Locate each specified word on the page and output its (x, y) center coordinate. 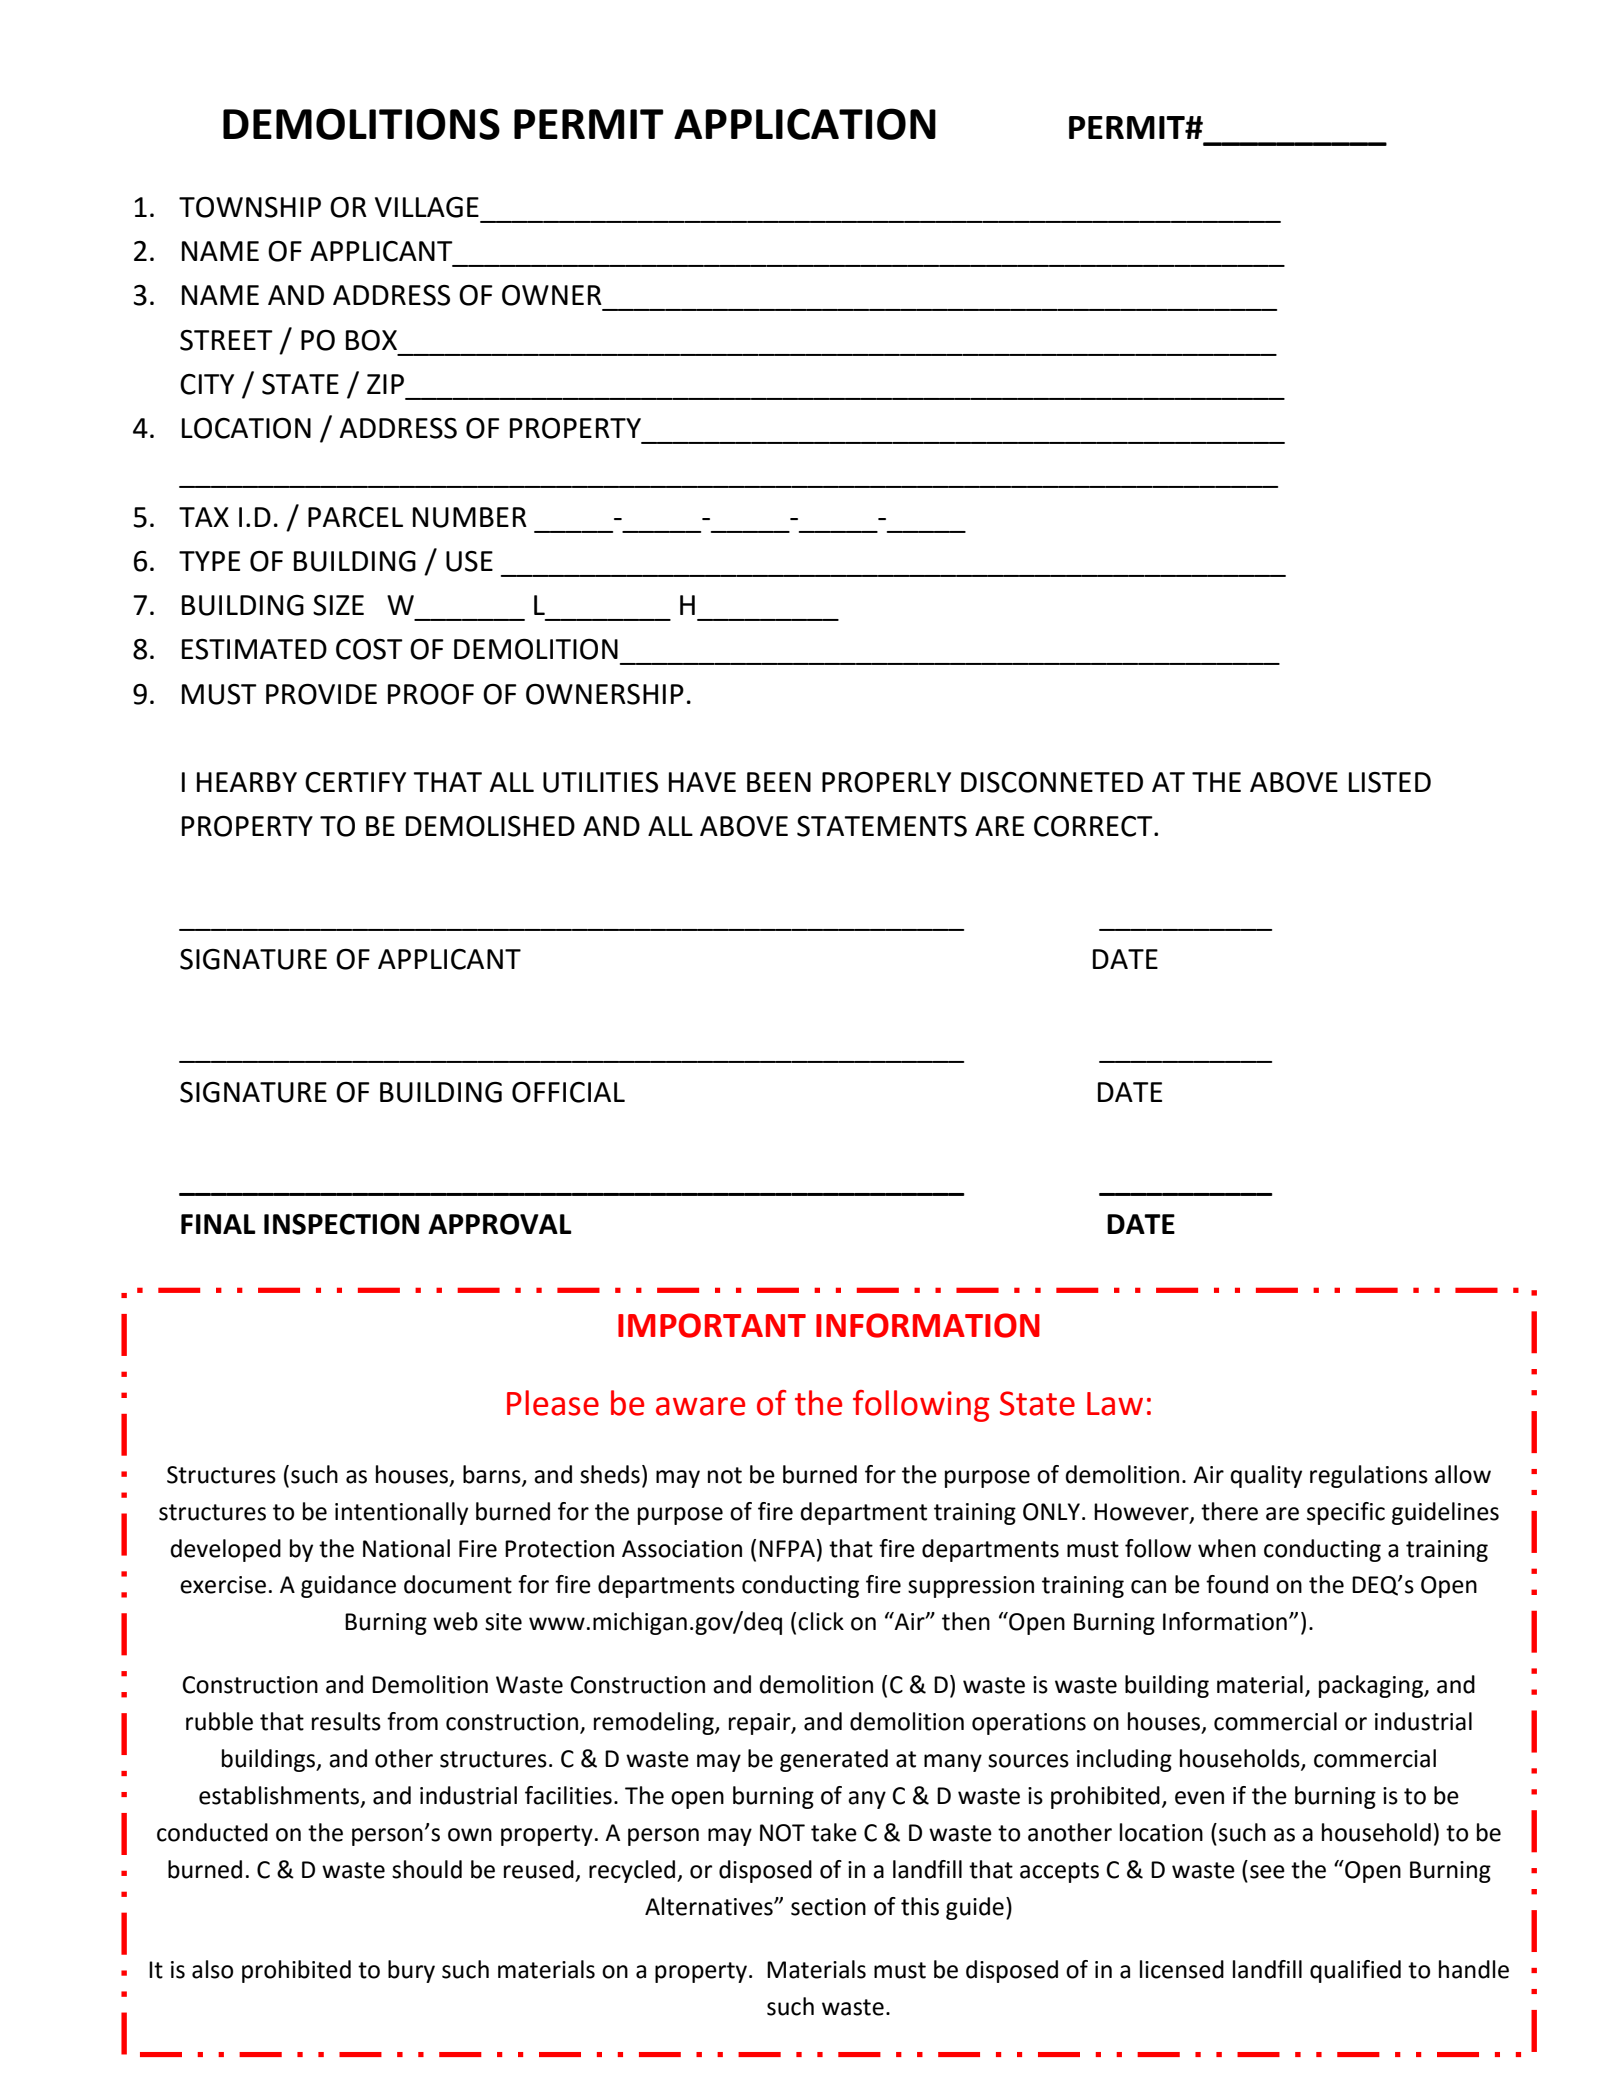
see (1267, 1872)
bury (411, 1971)
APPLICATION (805, 124)
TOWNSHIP (250, 207)
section (828, 1907)
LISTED (1390, 782)
